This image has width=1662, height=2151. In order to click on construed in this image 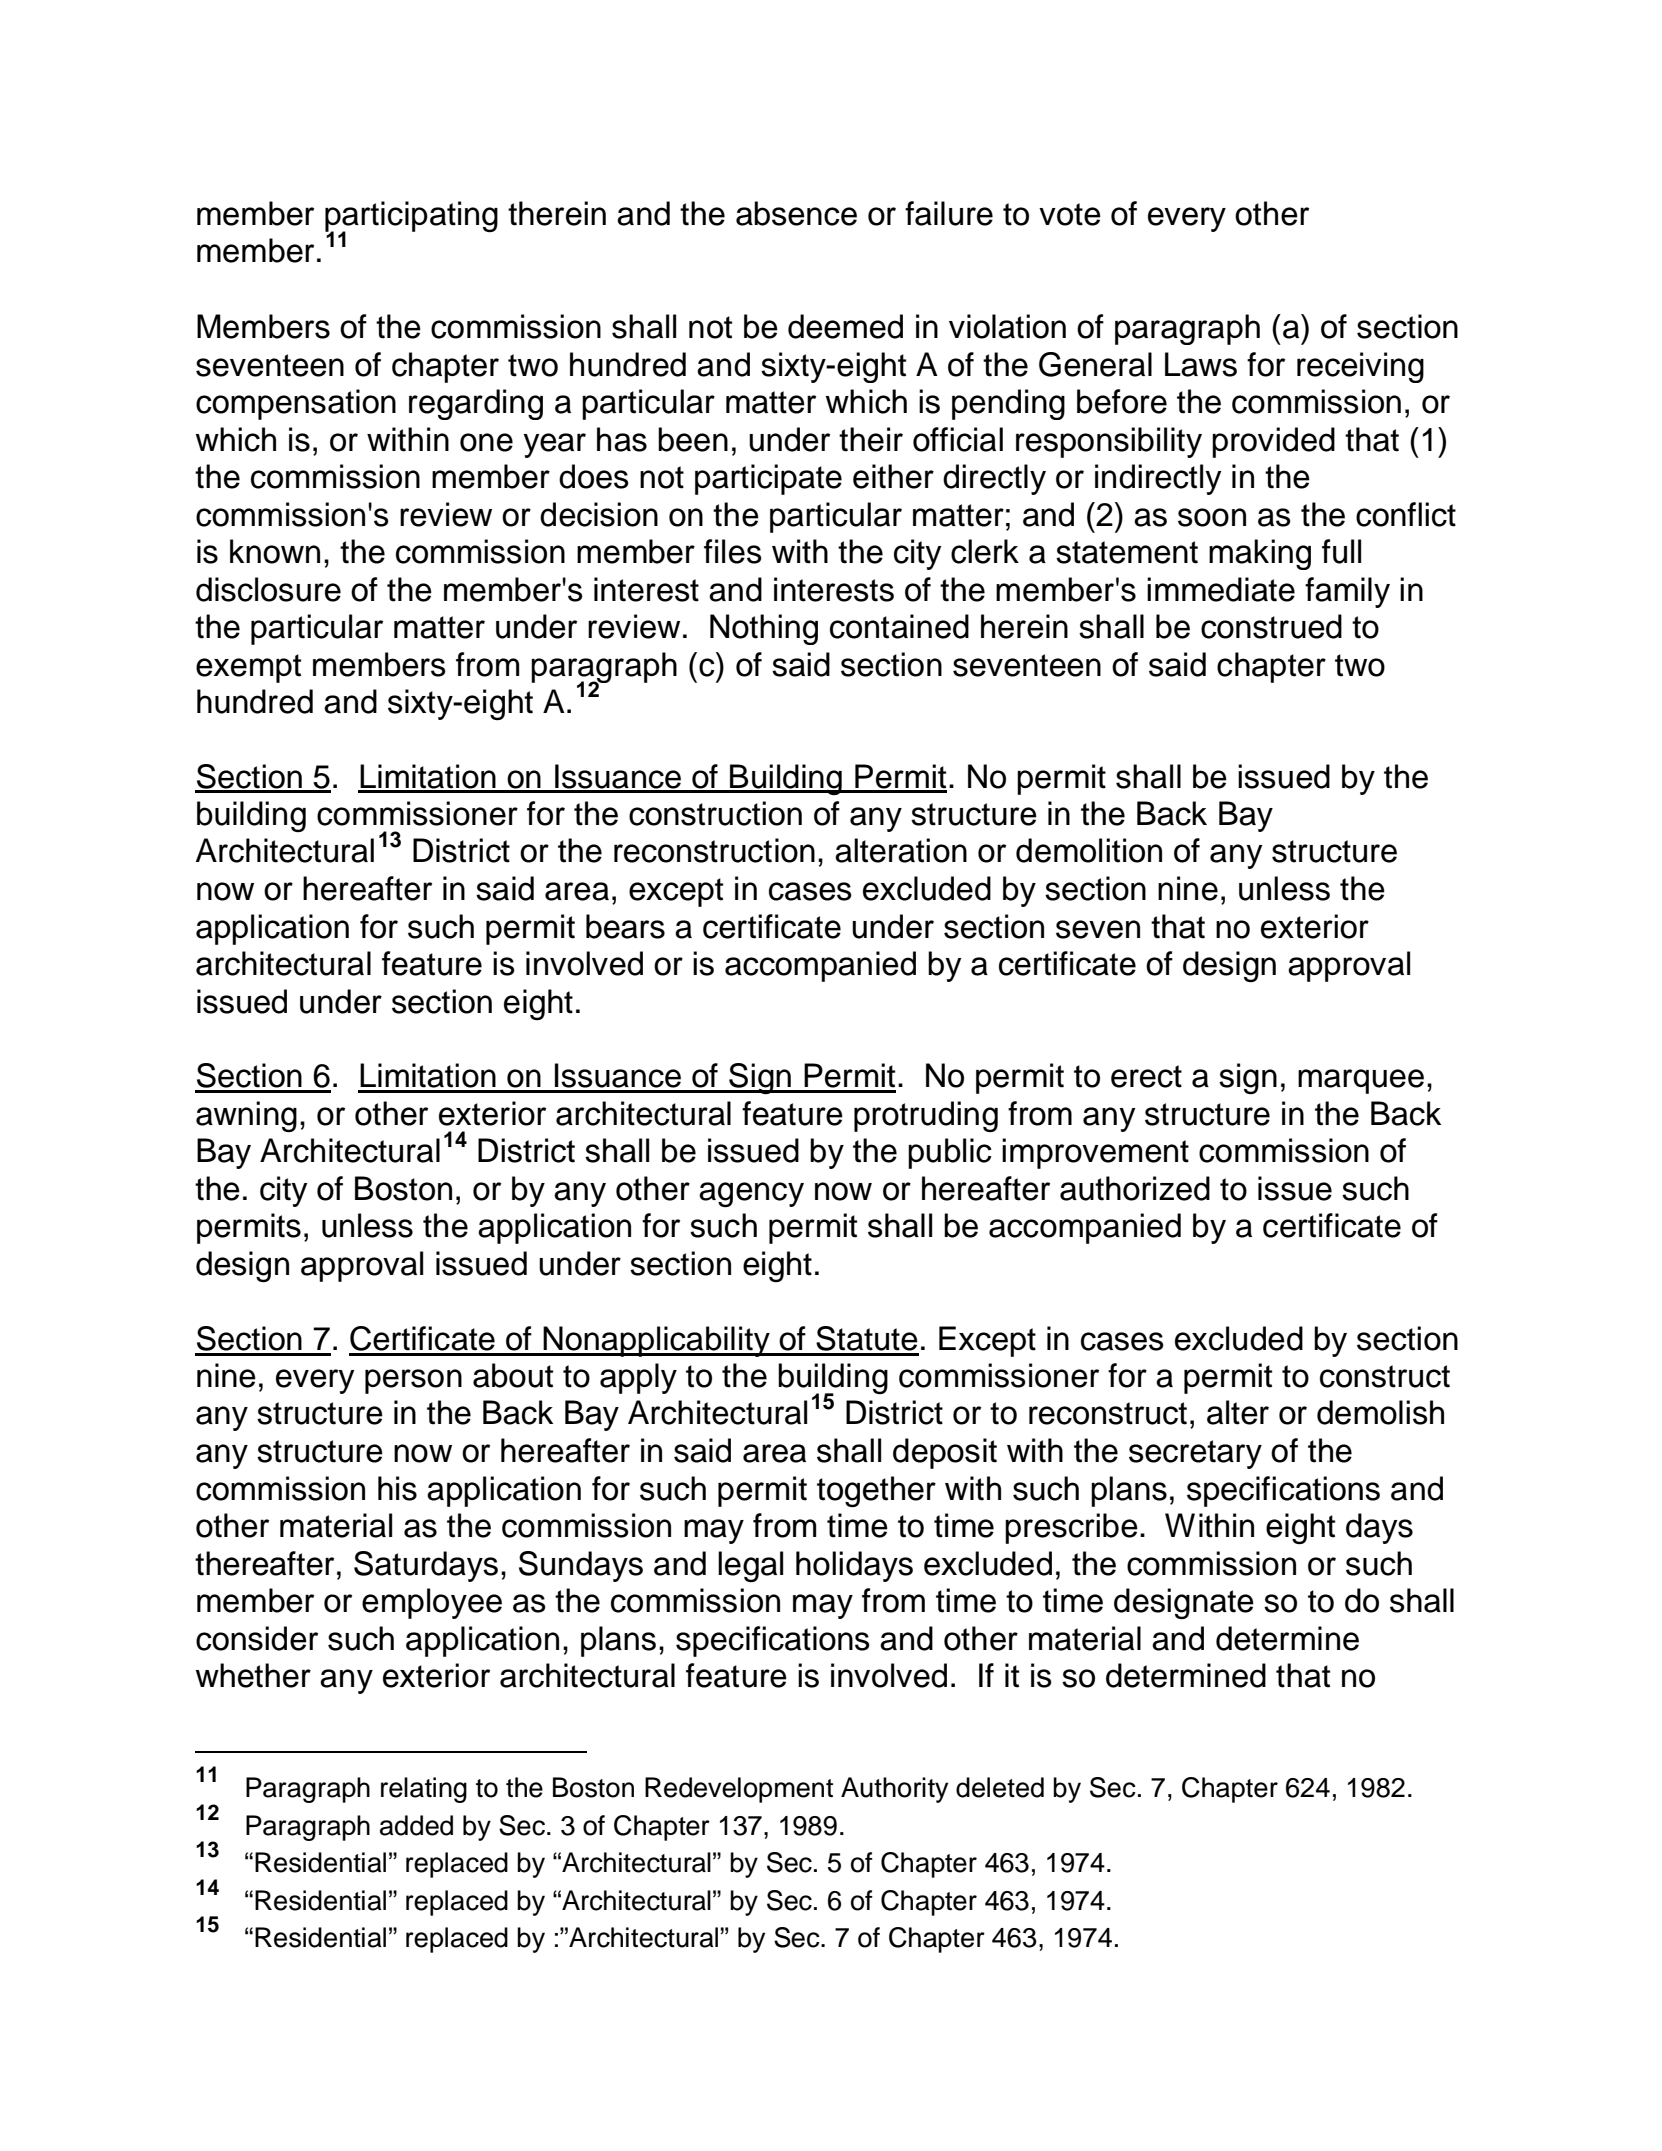, I will do `click(1271, 626)`.
